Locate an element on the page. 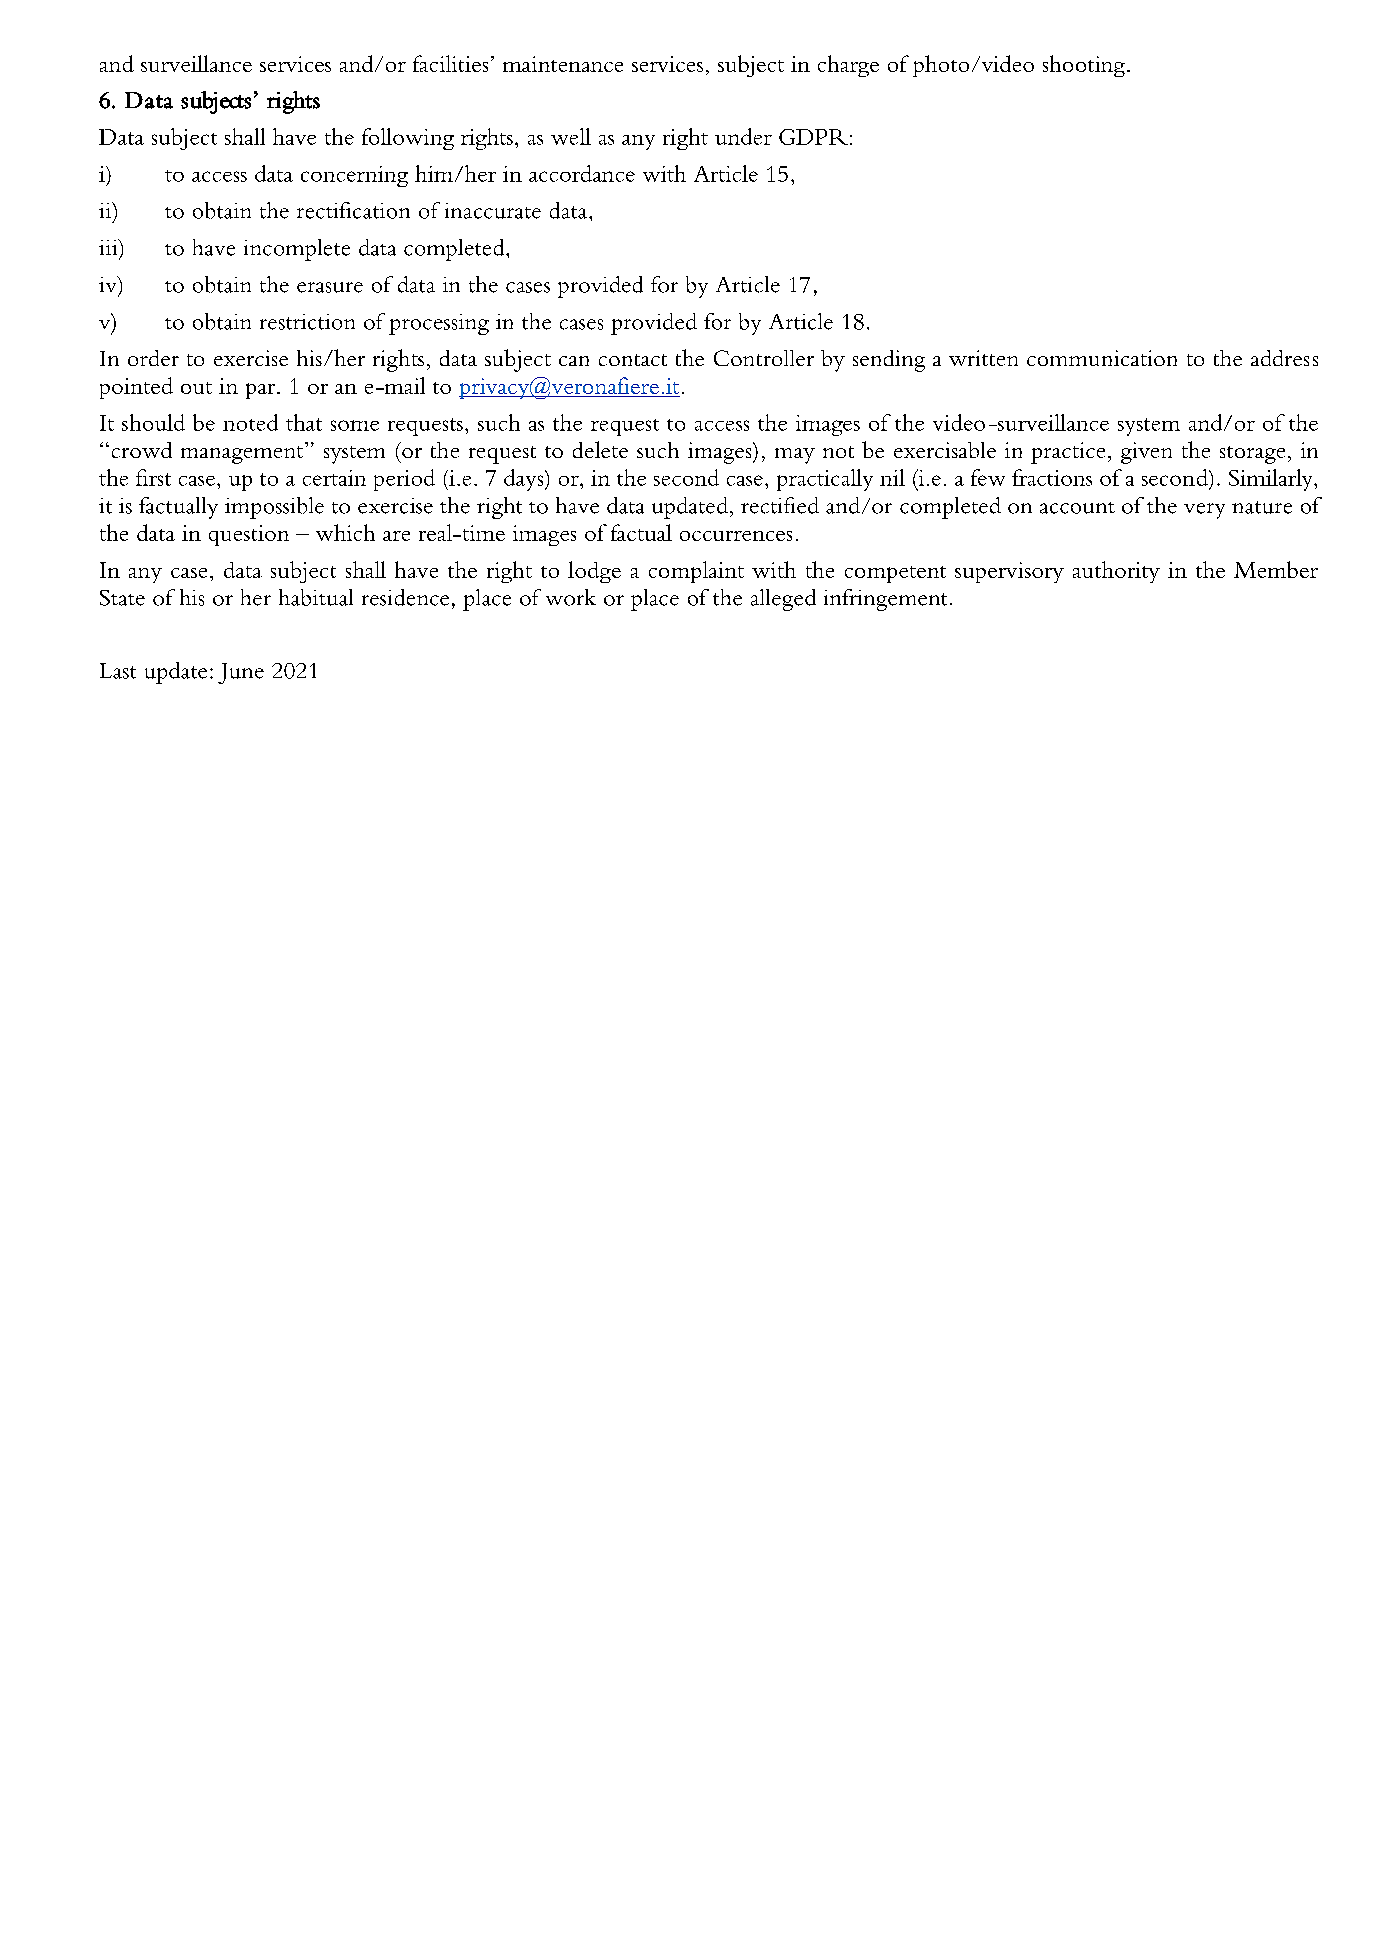 Image resolution: width=1384 pixels, height=1959 pixels. GDPR is located at coordinates (813, 137).
